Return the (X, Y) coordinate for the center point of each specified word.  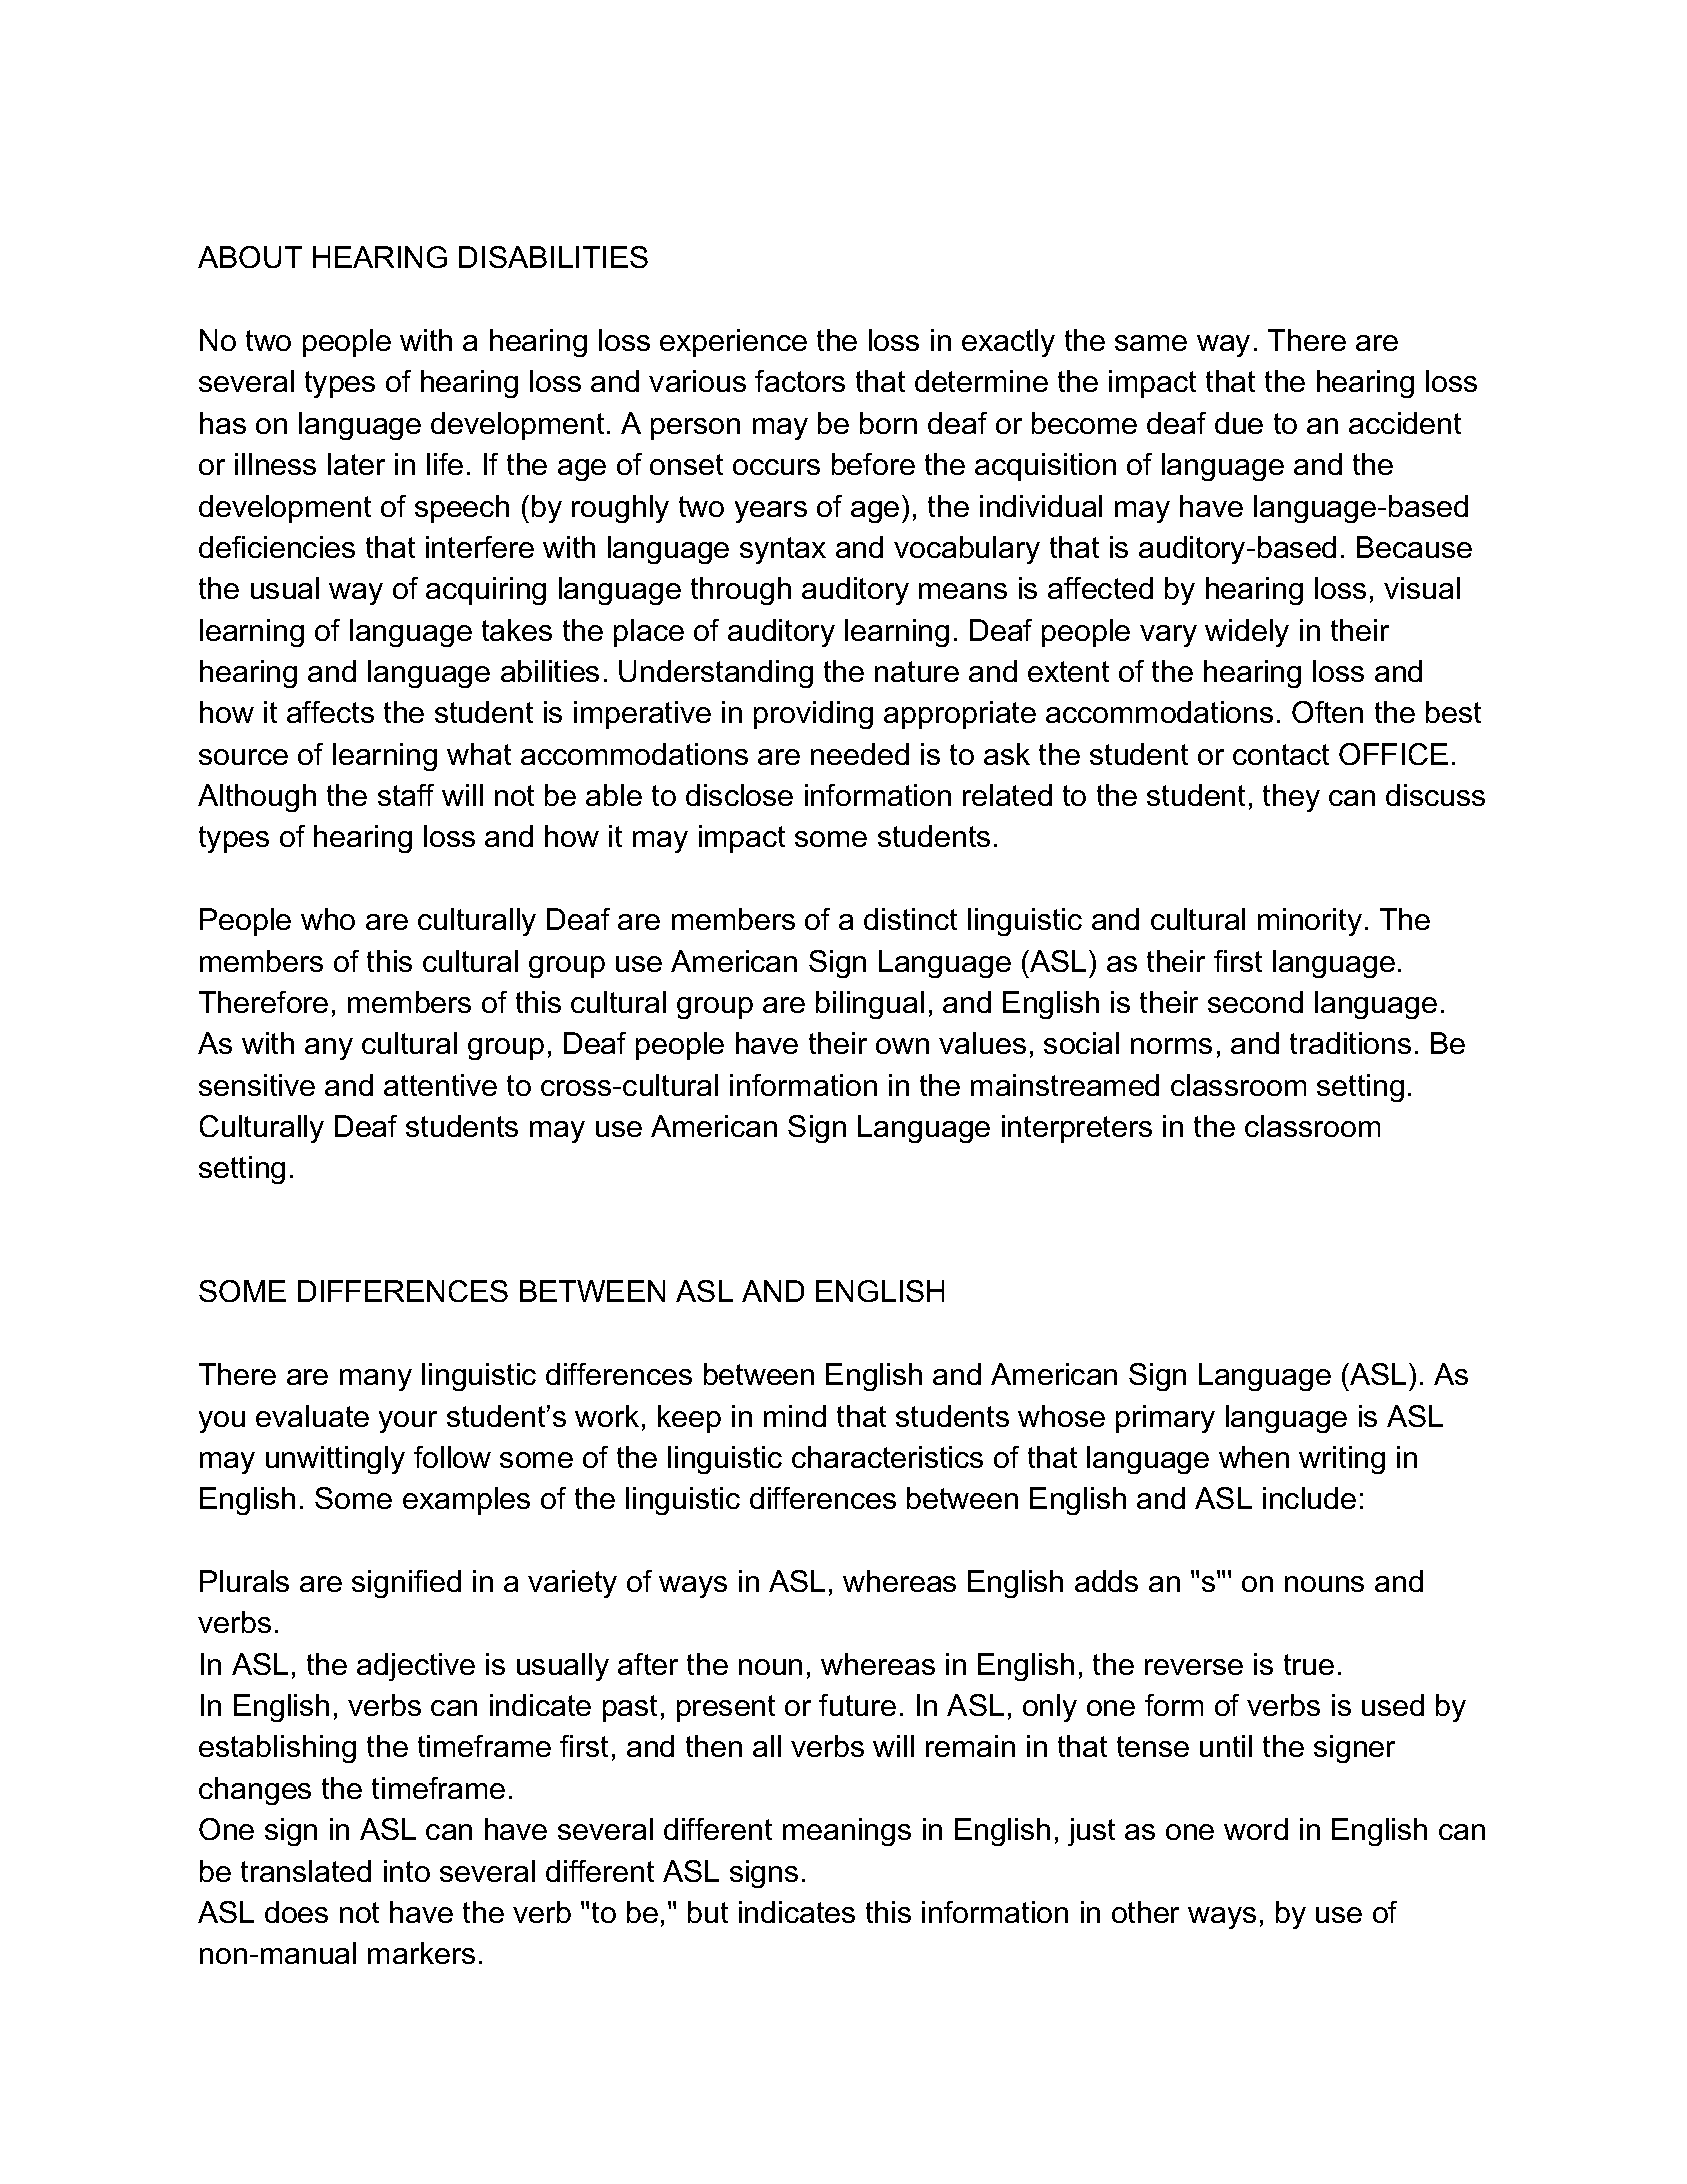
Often (1327, 712)
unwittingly (335, 1460)
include (1309, 1498)
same (1151, 343)
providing (813, 715)
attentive (440, 1085)
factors (800, 381)
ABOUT (250, 257)
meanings (847, 1832)
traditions (1350, 1043)
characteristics (887, 1457)
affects (330, 712)
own (902, 1046)
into (407, 1871)
